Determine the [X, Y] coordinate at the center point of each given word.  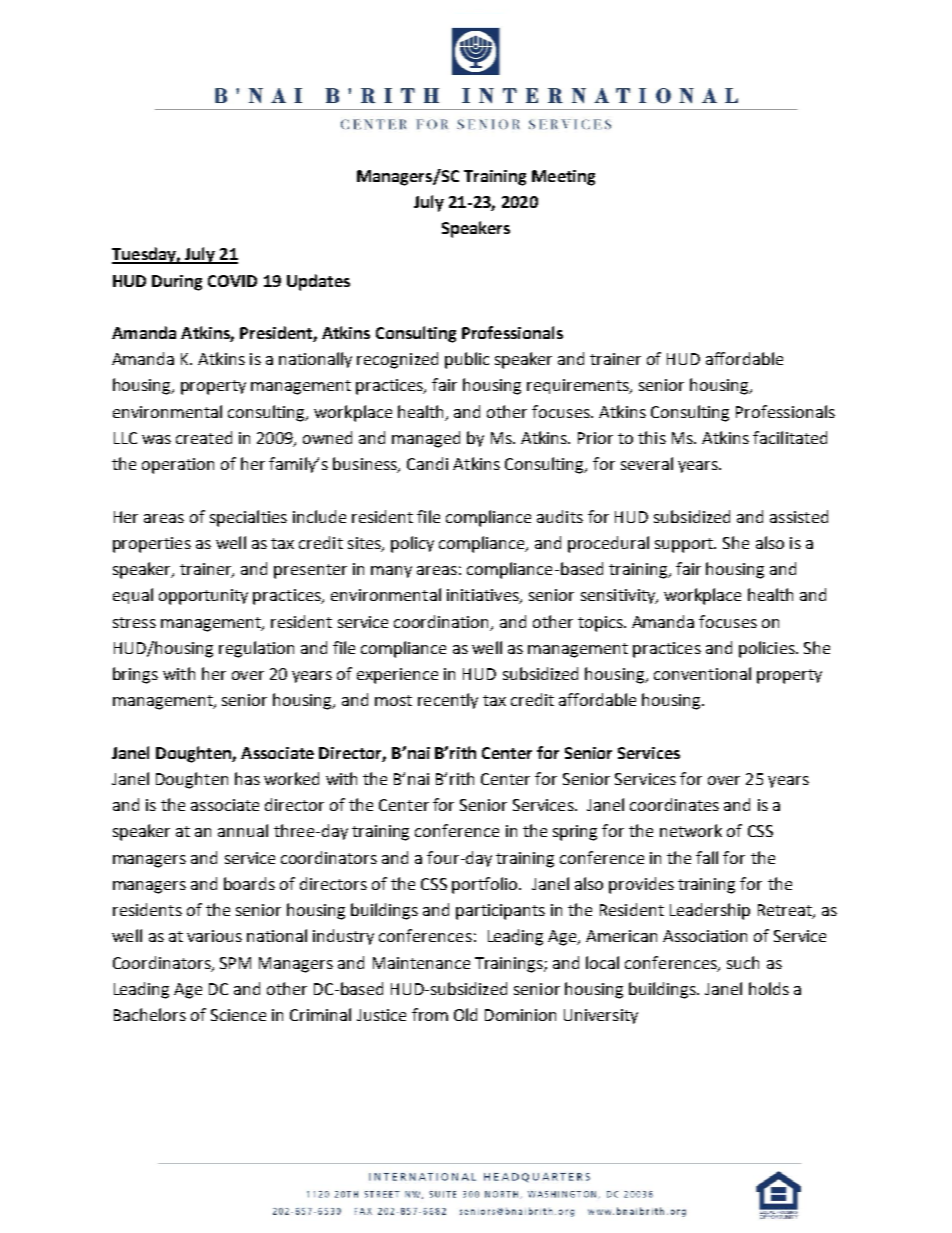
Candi [427, 463]
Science [238, 1015]
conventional [702, 673]
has [247, 778]
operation [178, 466]
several [647, 463]
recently [448, 701]
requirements [579, 386]
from [430, 1014]
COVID [232, 281]
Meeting [563, 178]
